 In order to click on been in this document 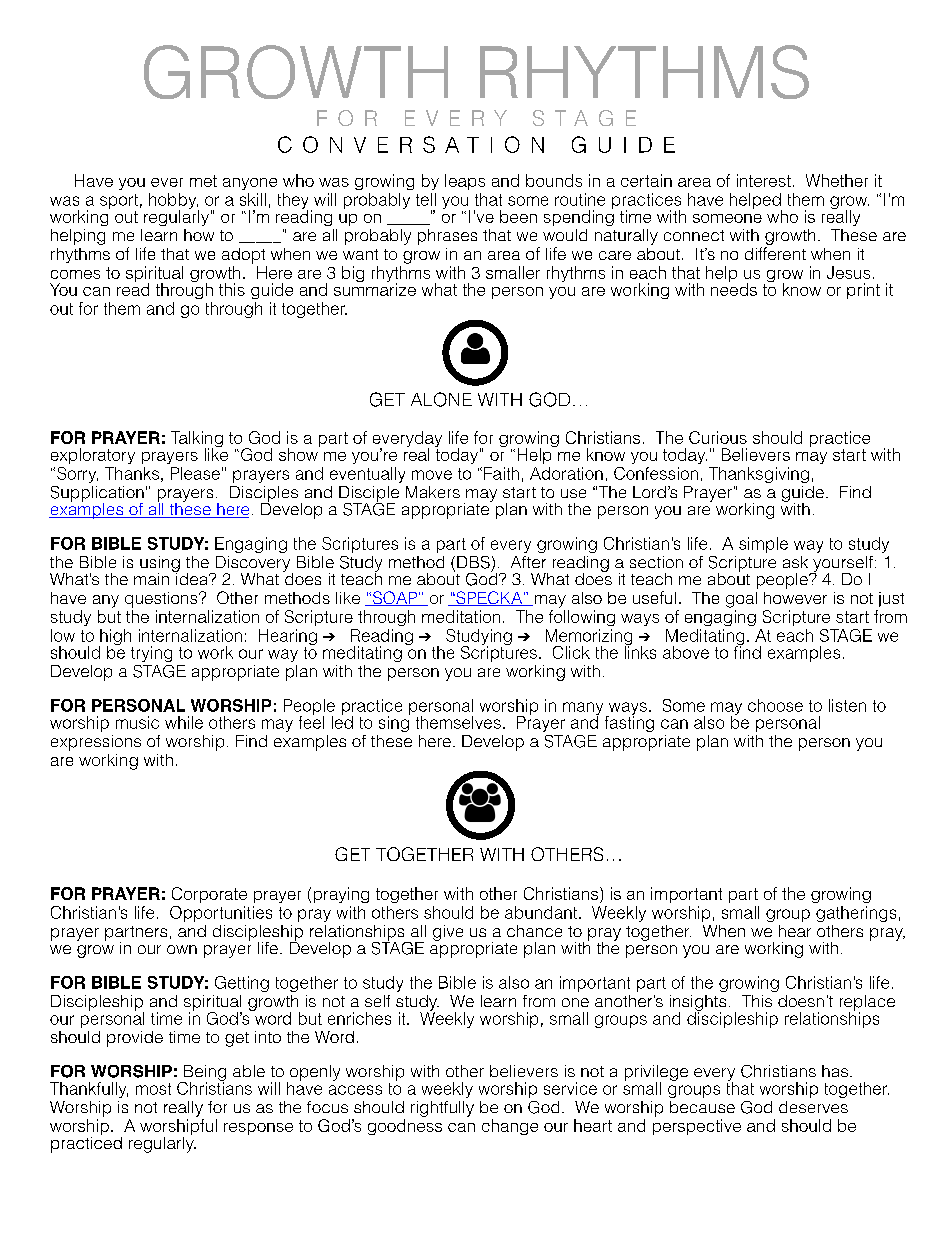, I will do `click(518, 216)`.
